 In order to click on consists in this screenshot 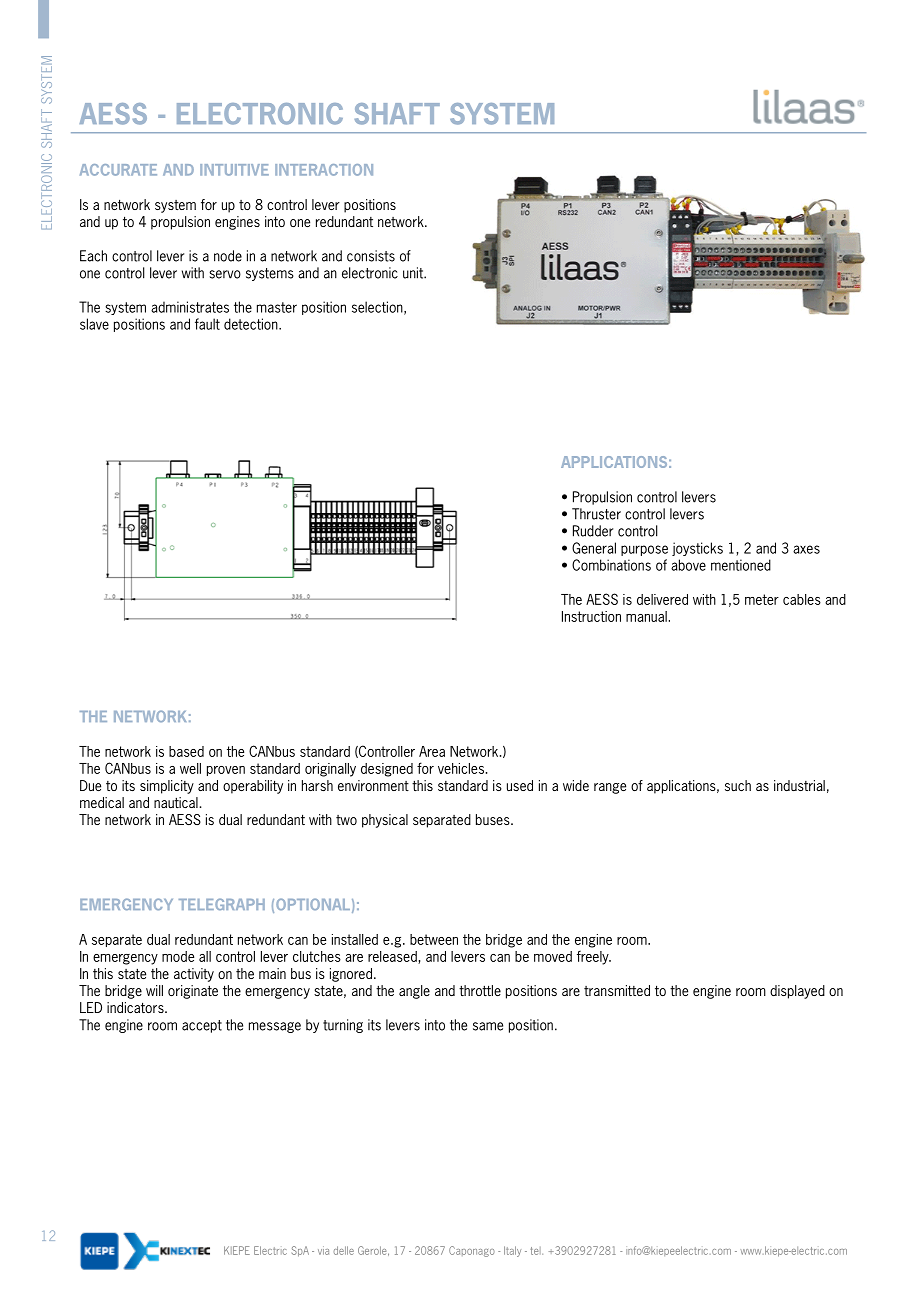, I will do `click(371, 256)`.
